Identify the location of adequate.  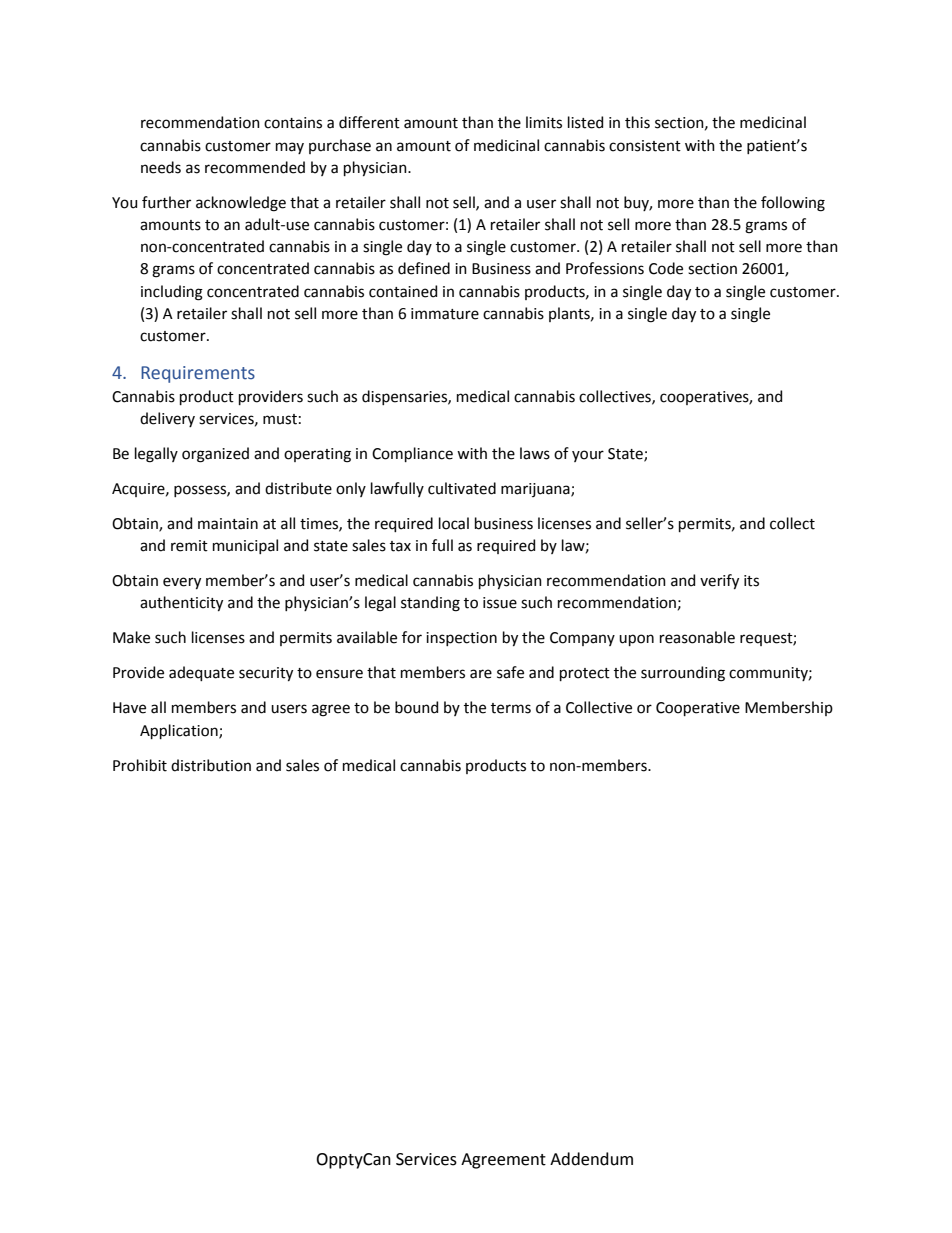
(201, 673).
